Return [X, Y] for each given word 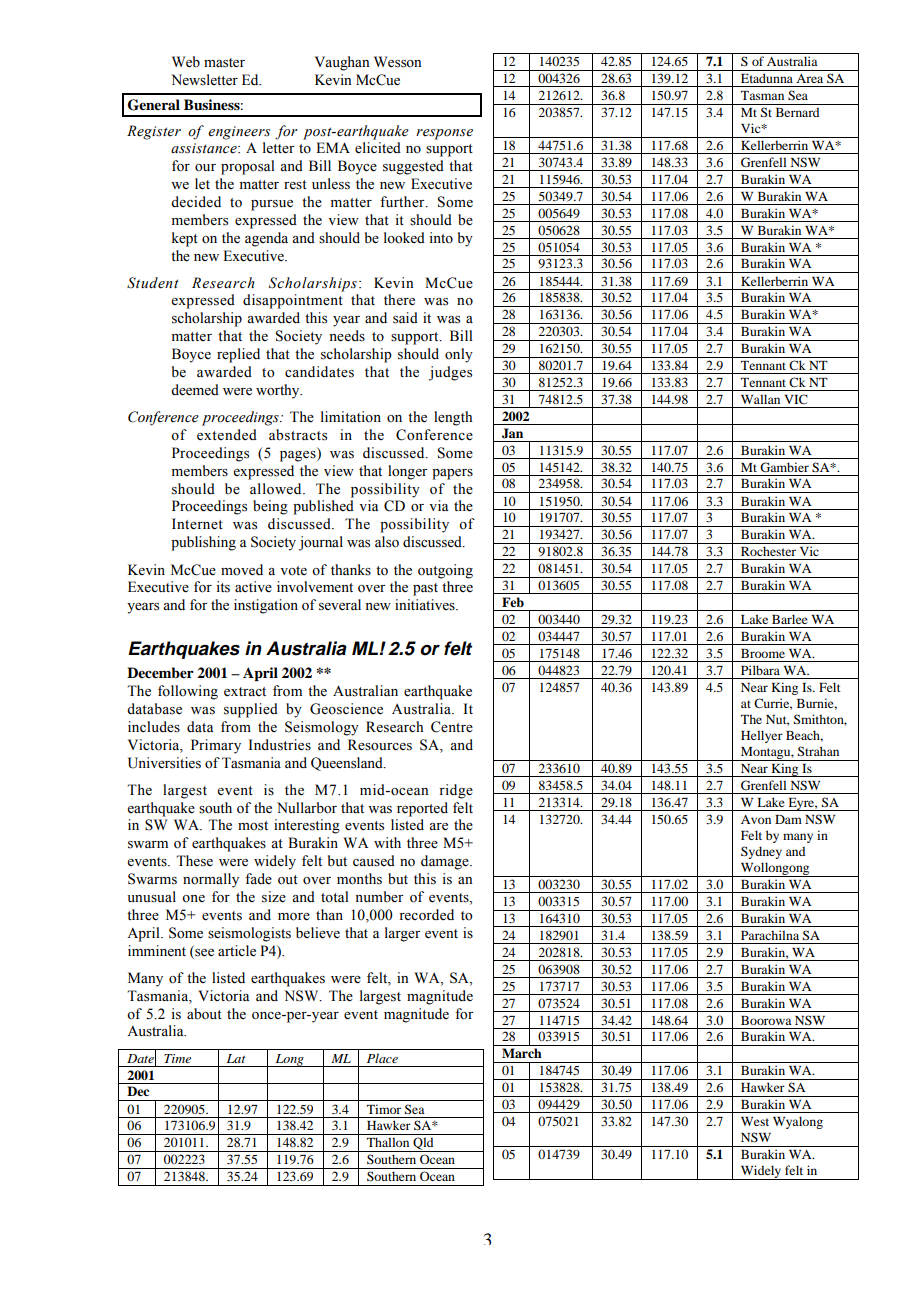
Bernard [797, 112]
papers [452, 474]
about [204, 1014]
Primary [216, 746]
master [224, 63]
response [444, 134]
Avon [756, 819]
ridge [456, 791]
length [453, 418]
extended [227, 435]
